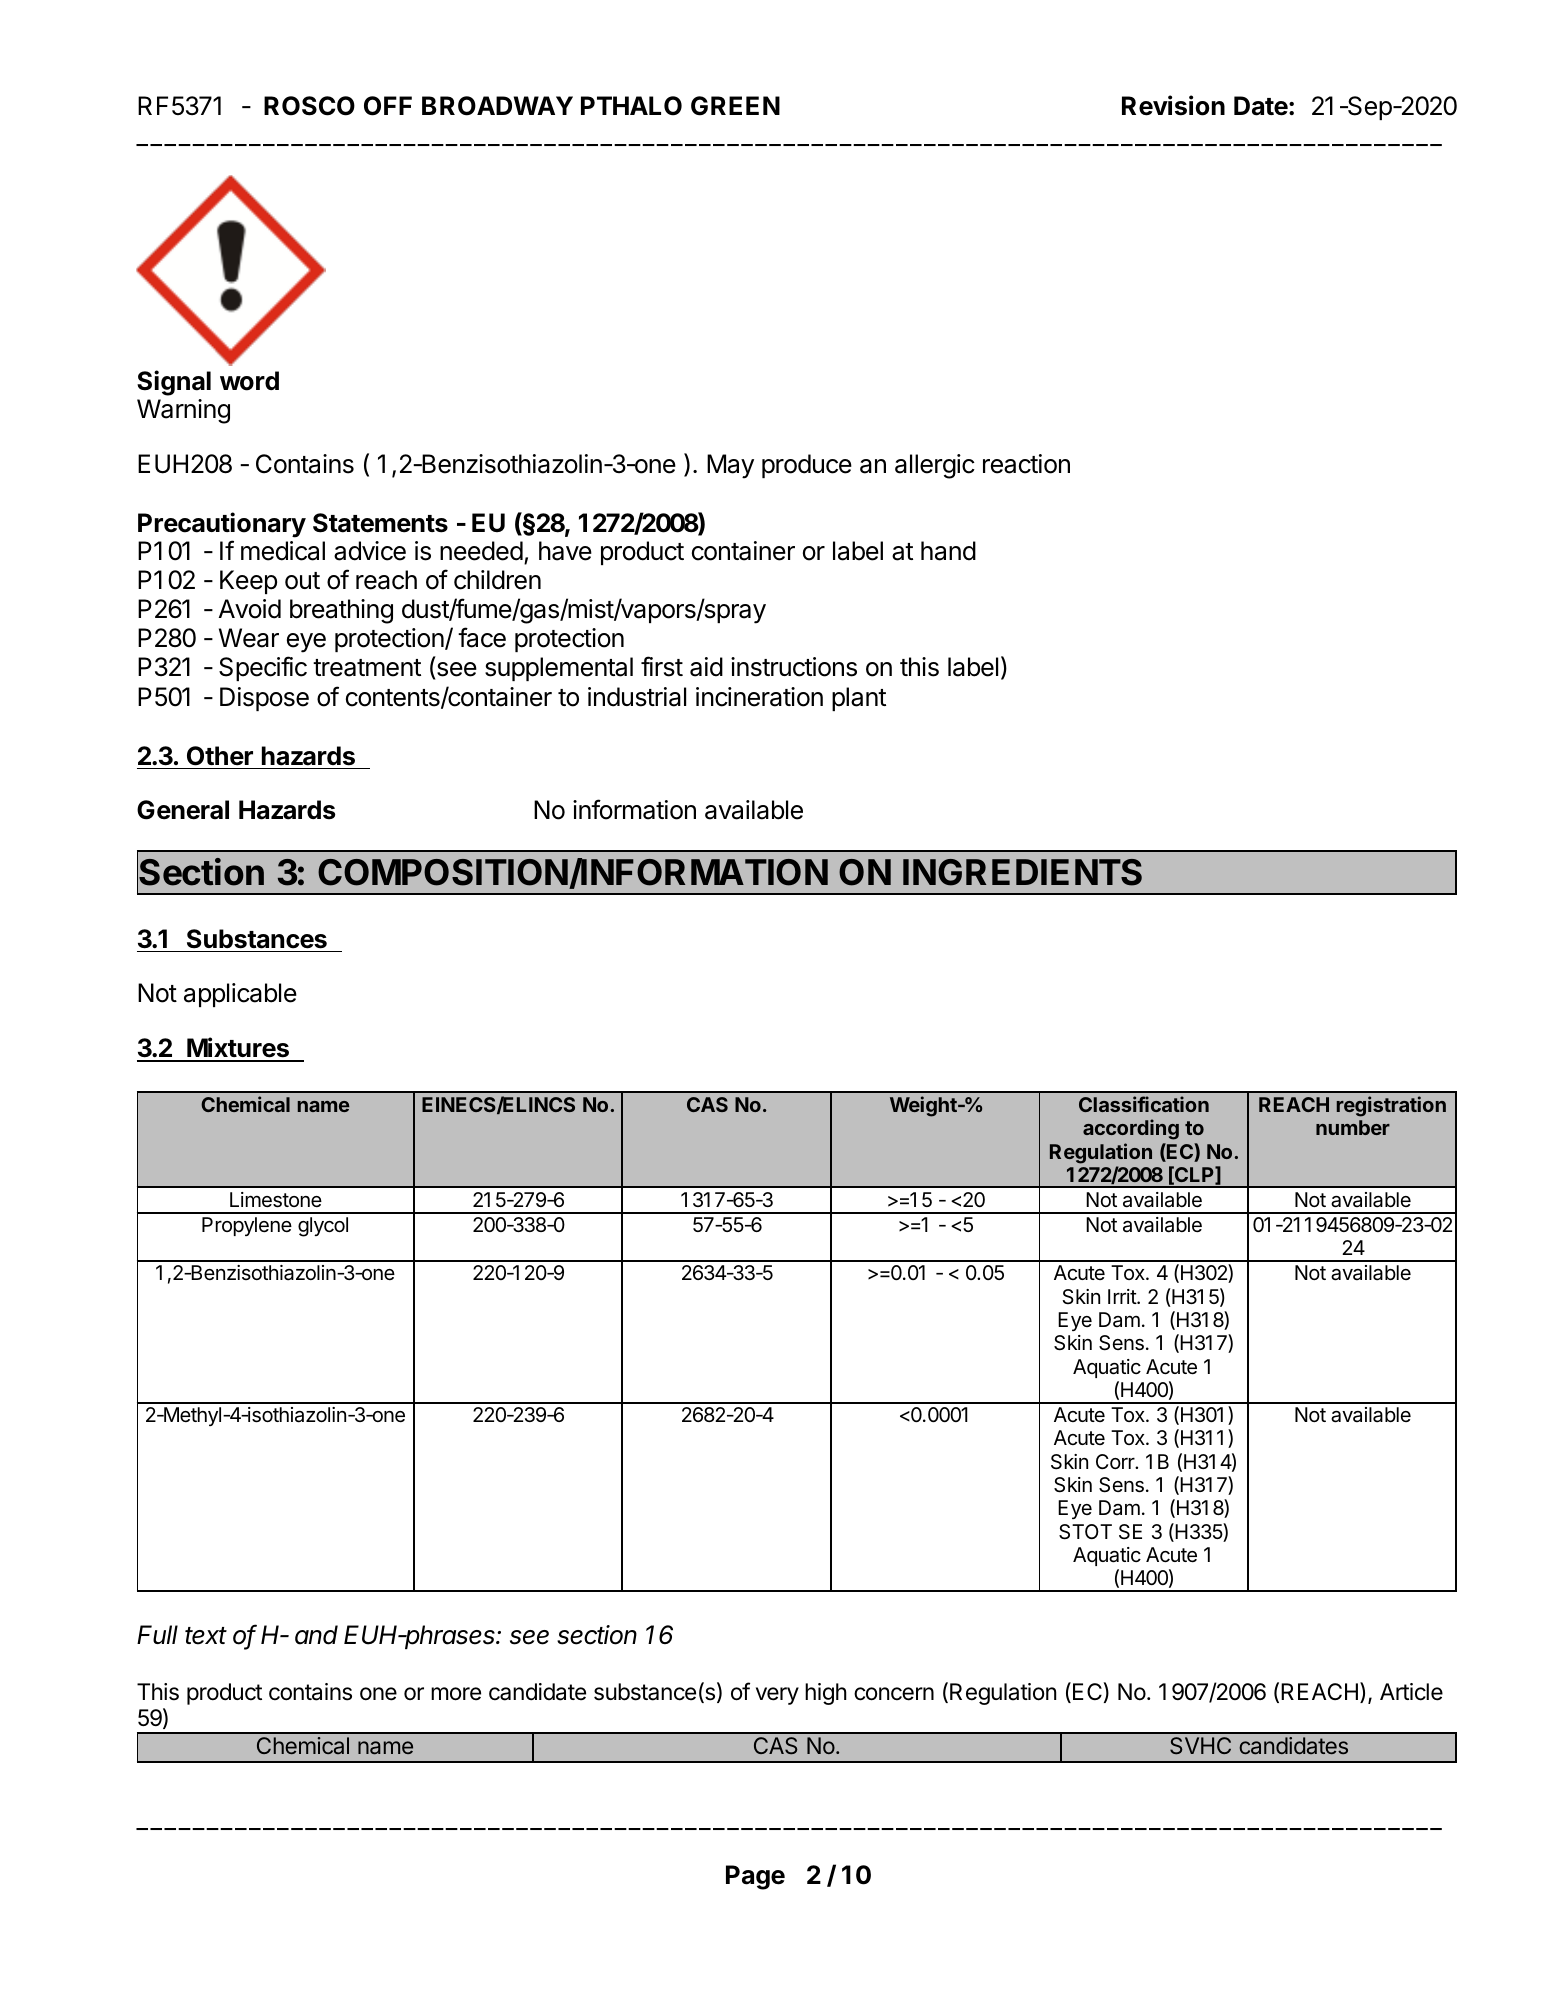 This screenshot has width=1550, height=2006. Describe the element at coordinates (240, 995) in the screenshot. I see `applicable` at that location.
